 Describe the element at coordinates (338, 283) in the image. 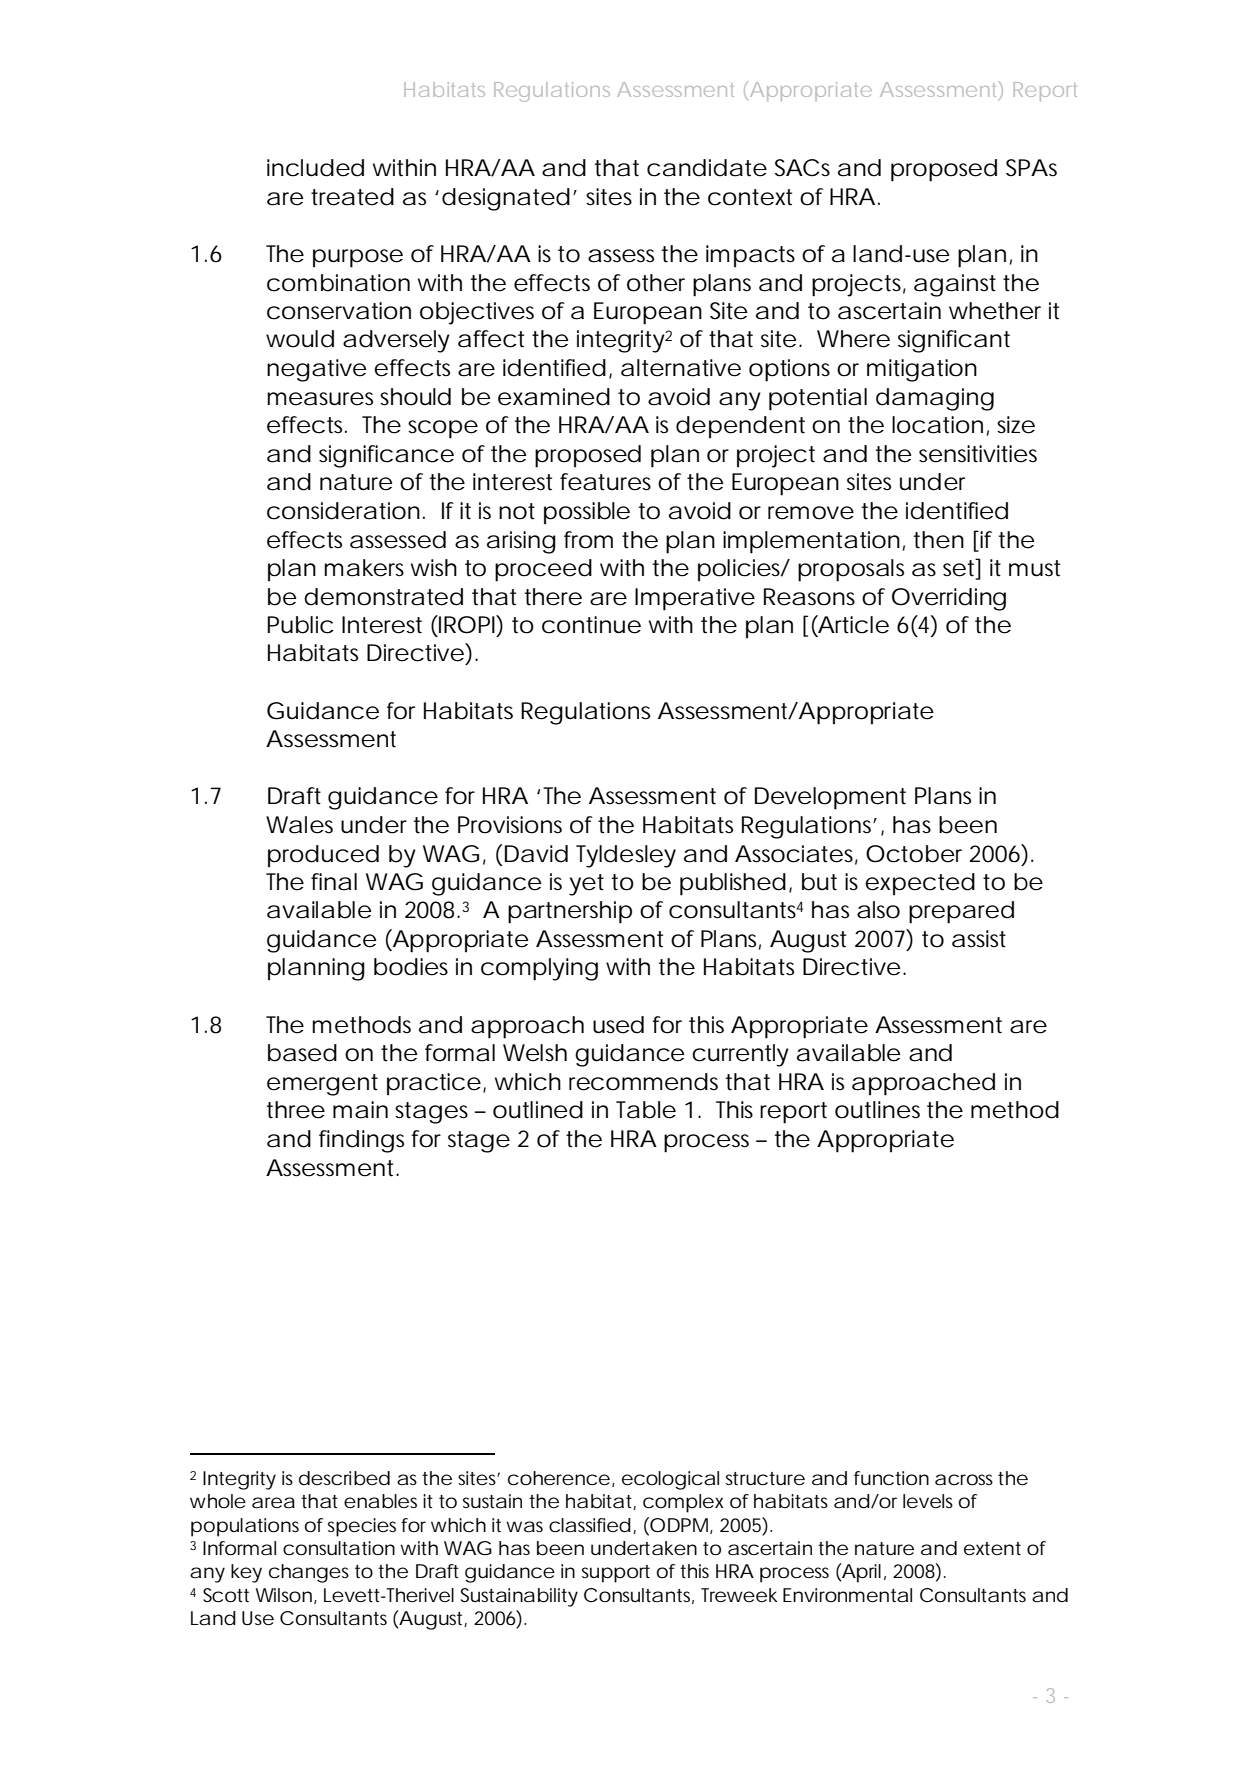

I see `combination` at that location.
